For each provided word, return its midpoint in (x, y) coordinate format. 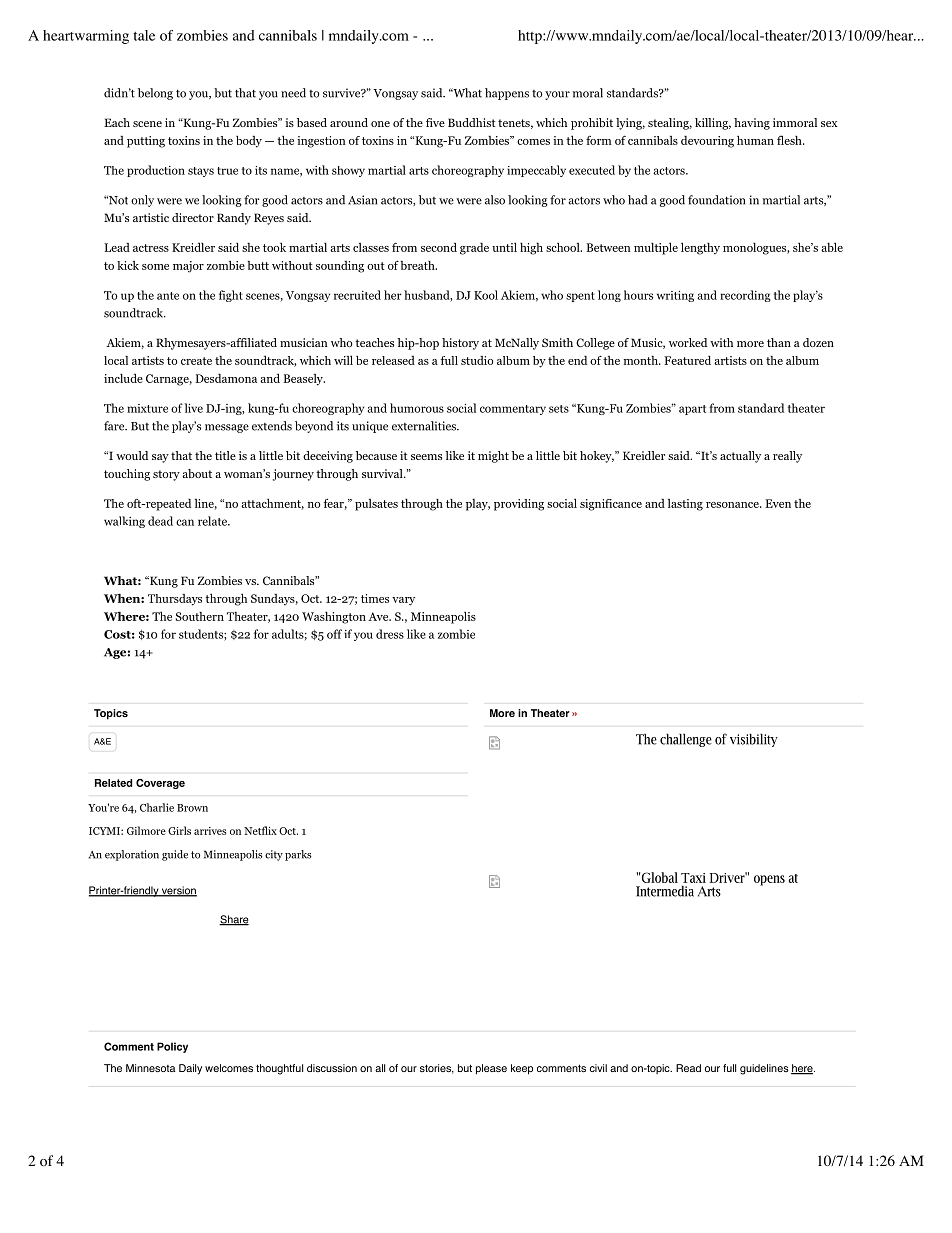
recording (745, 296)
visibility (754, 740)
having (752, 124)
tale (144, 35)
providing (519, 505)
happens (507, 94)
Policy (172, 1047)
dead (160, 521)
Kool (486, 295)
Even (778, 503)
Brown (192, 808)
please (491, 1069)
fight (231, 296)
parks (298, 855)
